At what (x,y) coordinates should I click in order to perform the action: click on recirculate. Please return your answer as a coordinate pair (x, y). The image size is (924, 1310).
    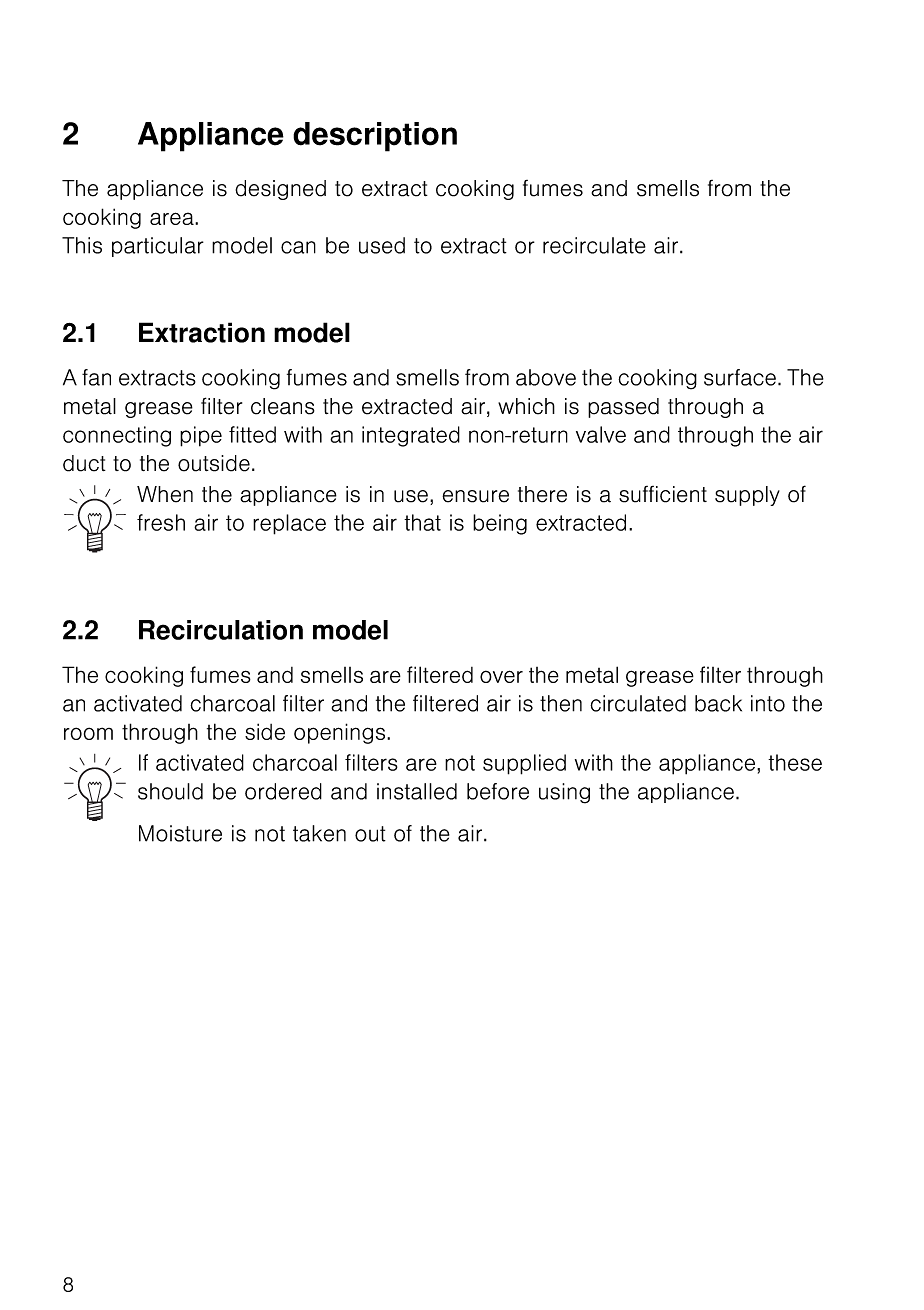
    Looking at the image, I should click on (594, 245).
